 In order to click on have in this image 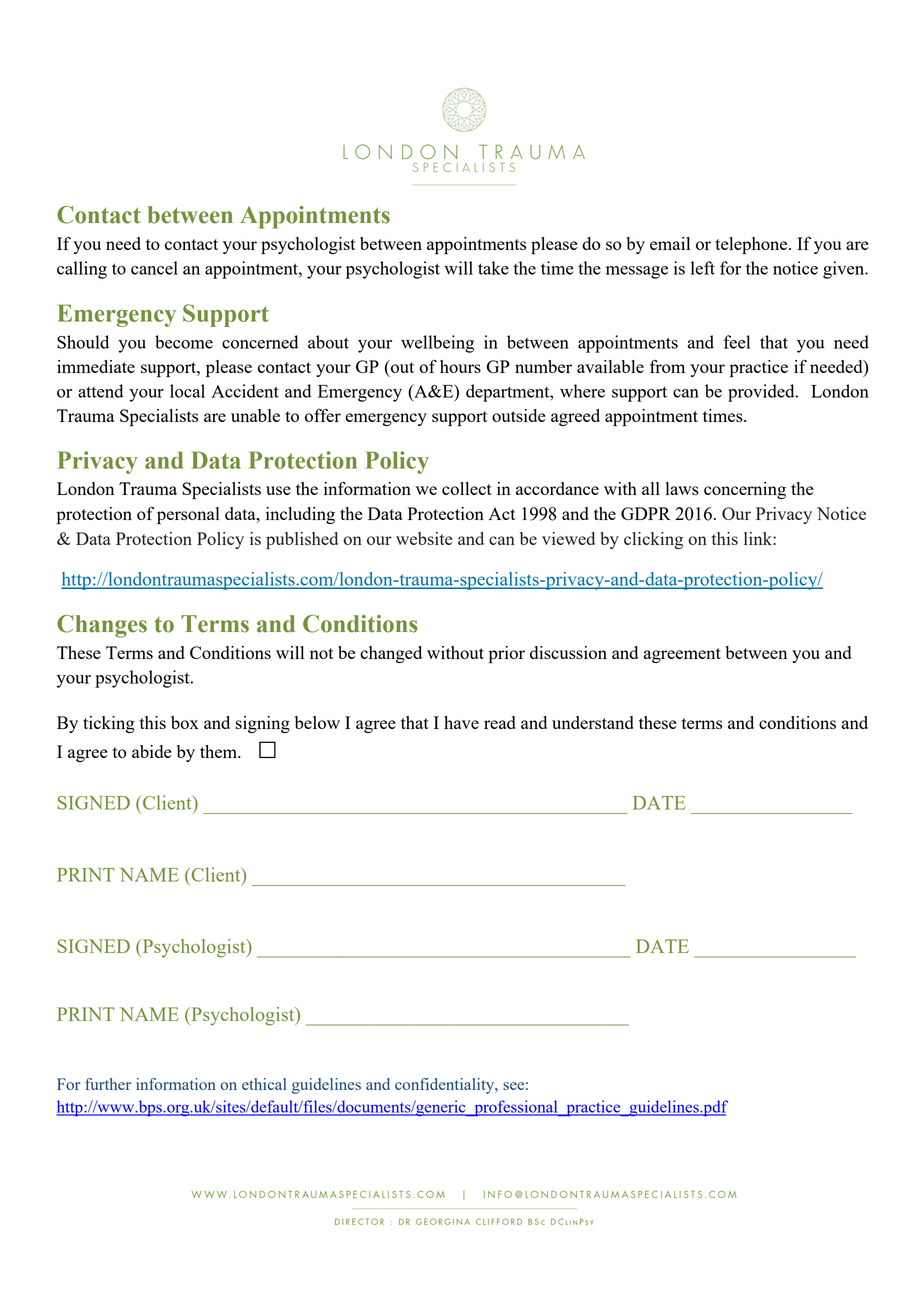, I will do `click(461, 722)`.
